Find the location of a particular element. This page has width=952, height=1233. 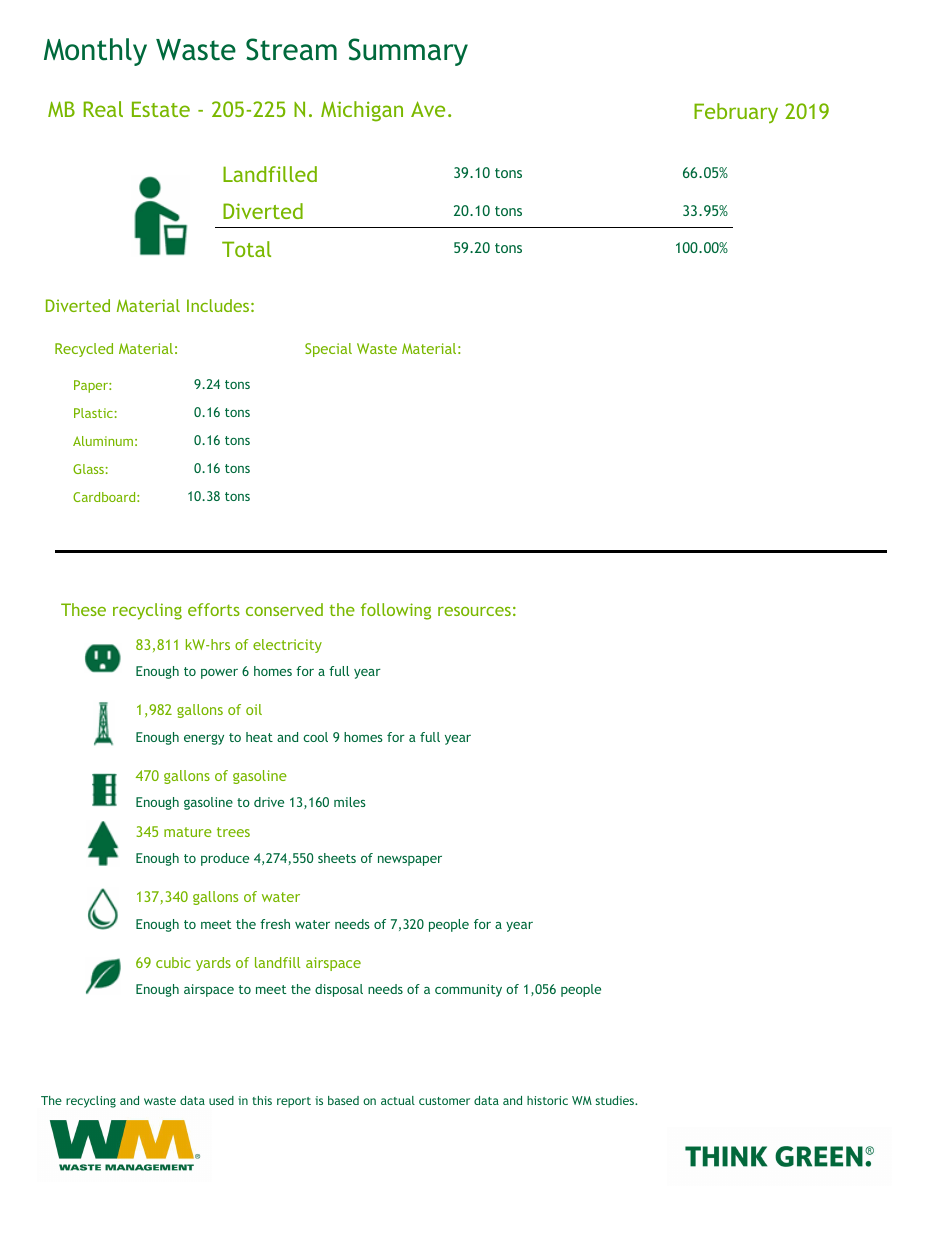

power is located at coordinates (219, 674).
